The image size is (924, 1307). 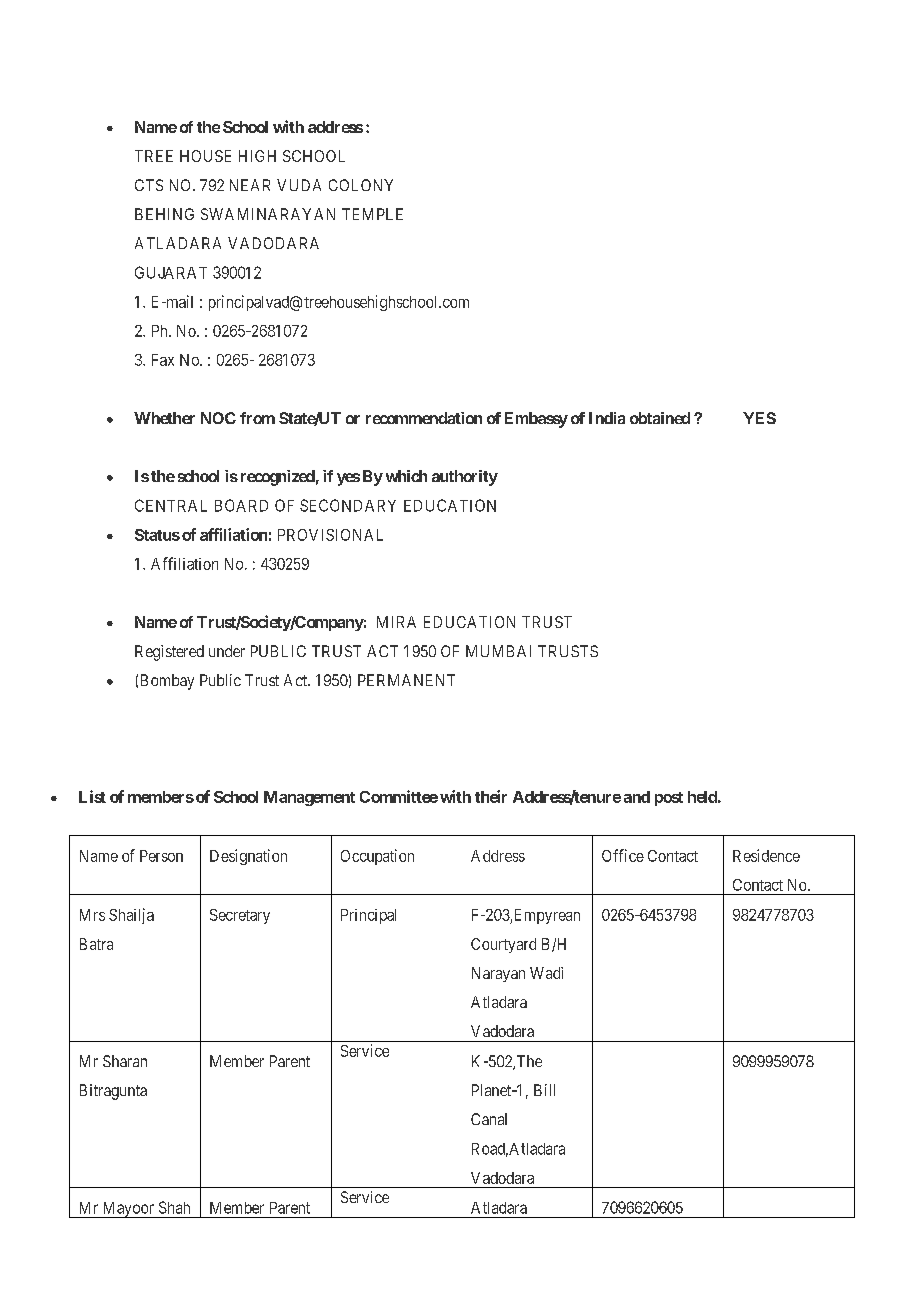 What do you see at coordinates (660, 418) in the image?
I see `obtained` at bounding box center [660, 418].
